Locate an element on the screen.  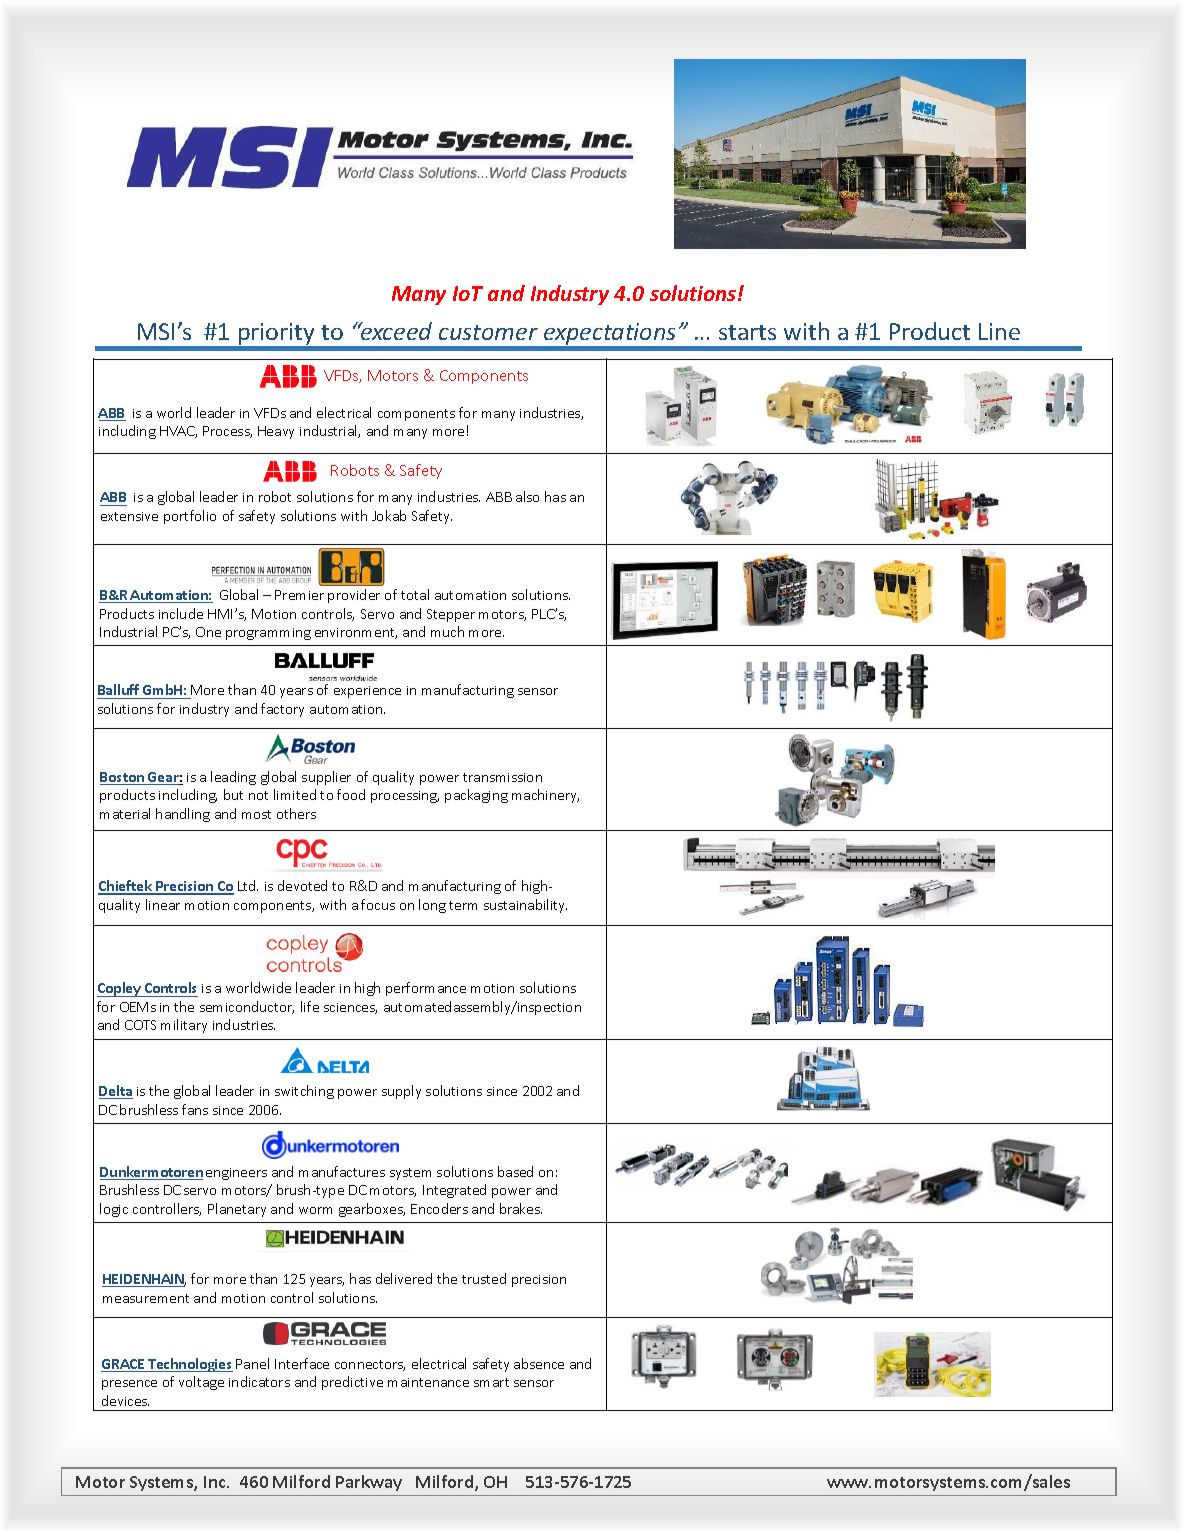
starts is located at coordinates (747, 332).
